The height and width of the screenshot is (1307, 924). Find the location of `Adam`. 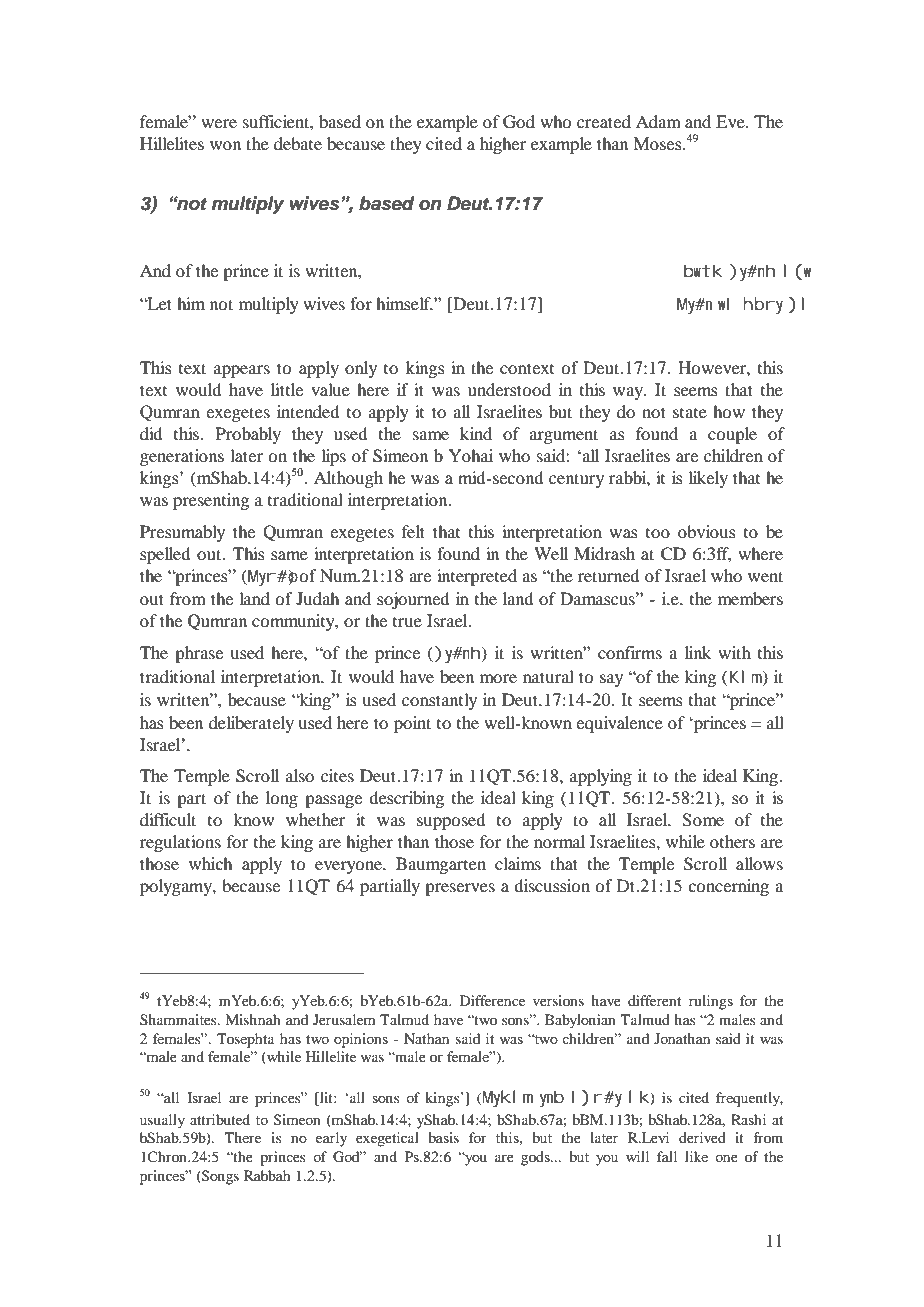

Adam is located at coordinates (658, 121).
